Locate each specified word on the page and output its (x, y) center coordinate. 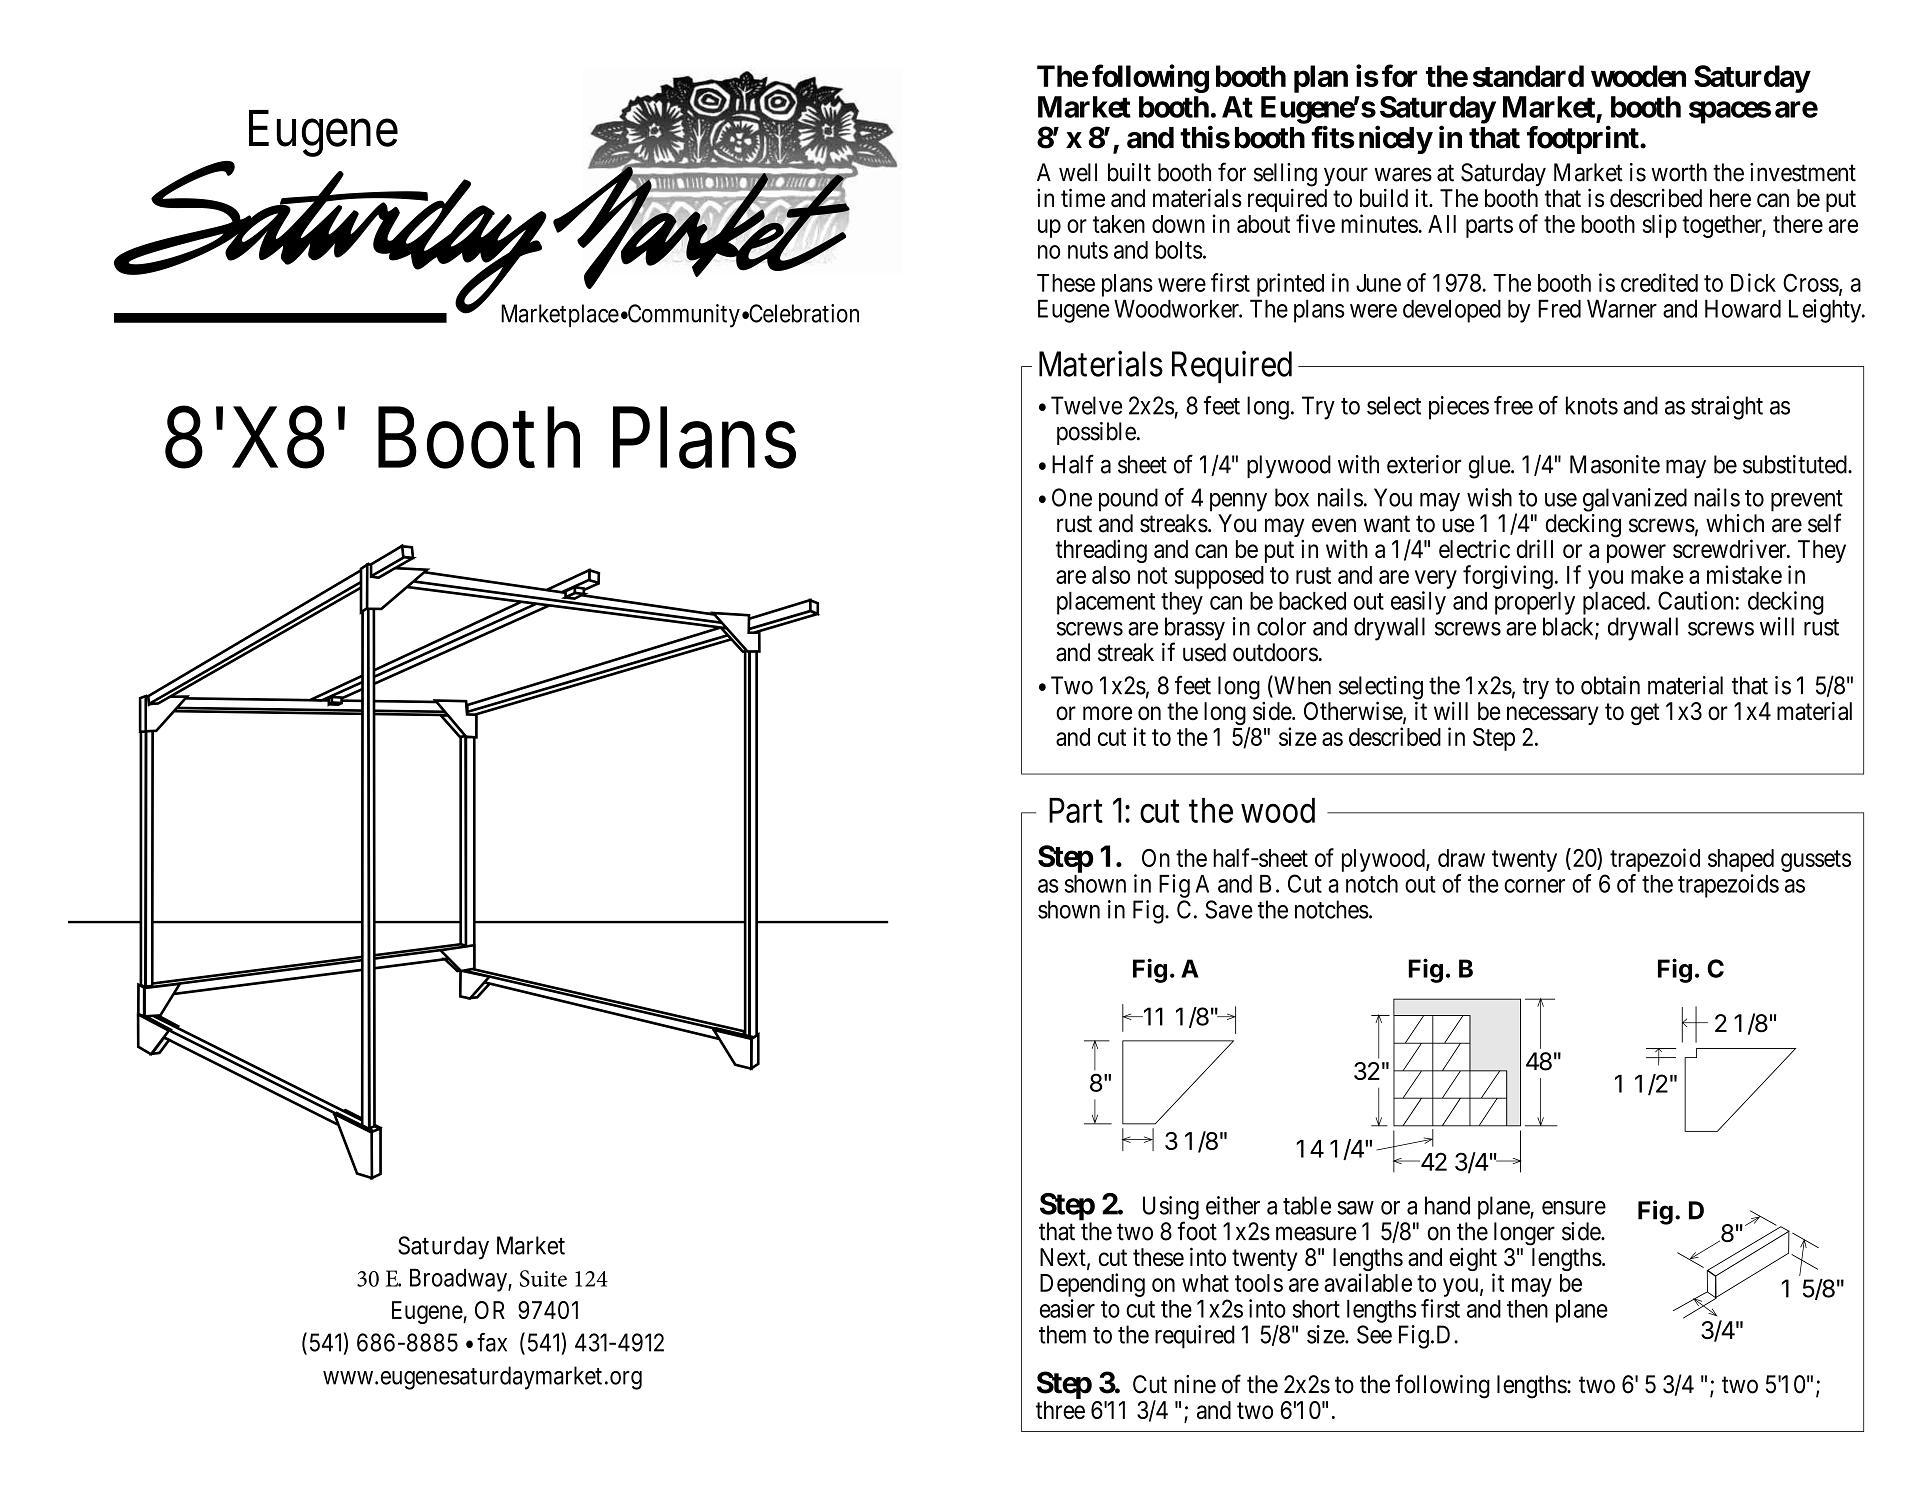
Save (1229, 909)
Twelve (1086, 405)
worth (1679, 172)
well (1078, 172)
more (1107, 713)
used (1204, 652)
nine (1195, 1384)
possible (1096, 433)
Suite (543, 1278)
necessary (1553, 715)
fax (492, 1342)
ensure (1574, 1208)
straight (1727, 408)
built (1129, 172)
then (1527, 1309)
